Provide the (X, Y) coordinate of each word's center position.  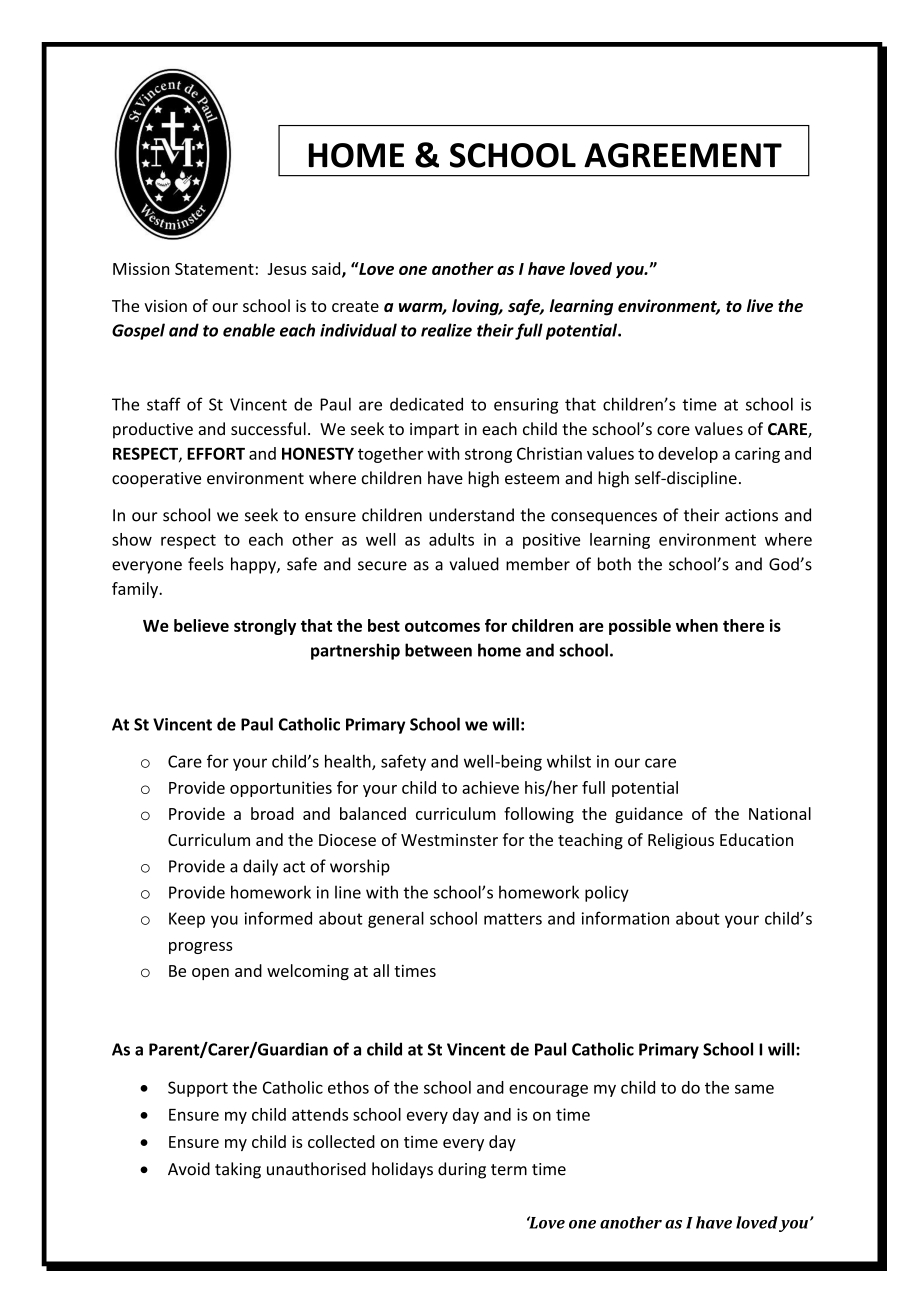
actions (751, 515)
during (462, 1170)
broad (272, 813)
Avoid (189, 1169)
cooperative (156, 480)
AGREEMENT (683, 155)
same (754, 1089)
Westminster (449, 840)
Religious (681, 841)
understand (471, 515)
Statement (214, 269)
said (327, 269)
